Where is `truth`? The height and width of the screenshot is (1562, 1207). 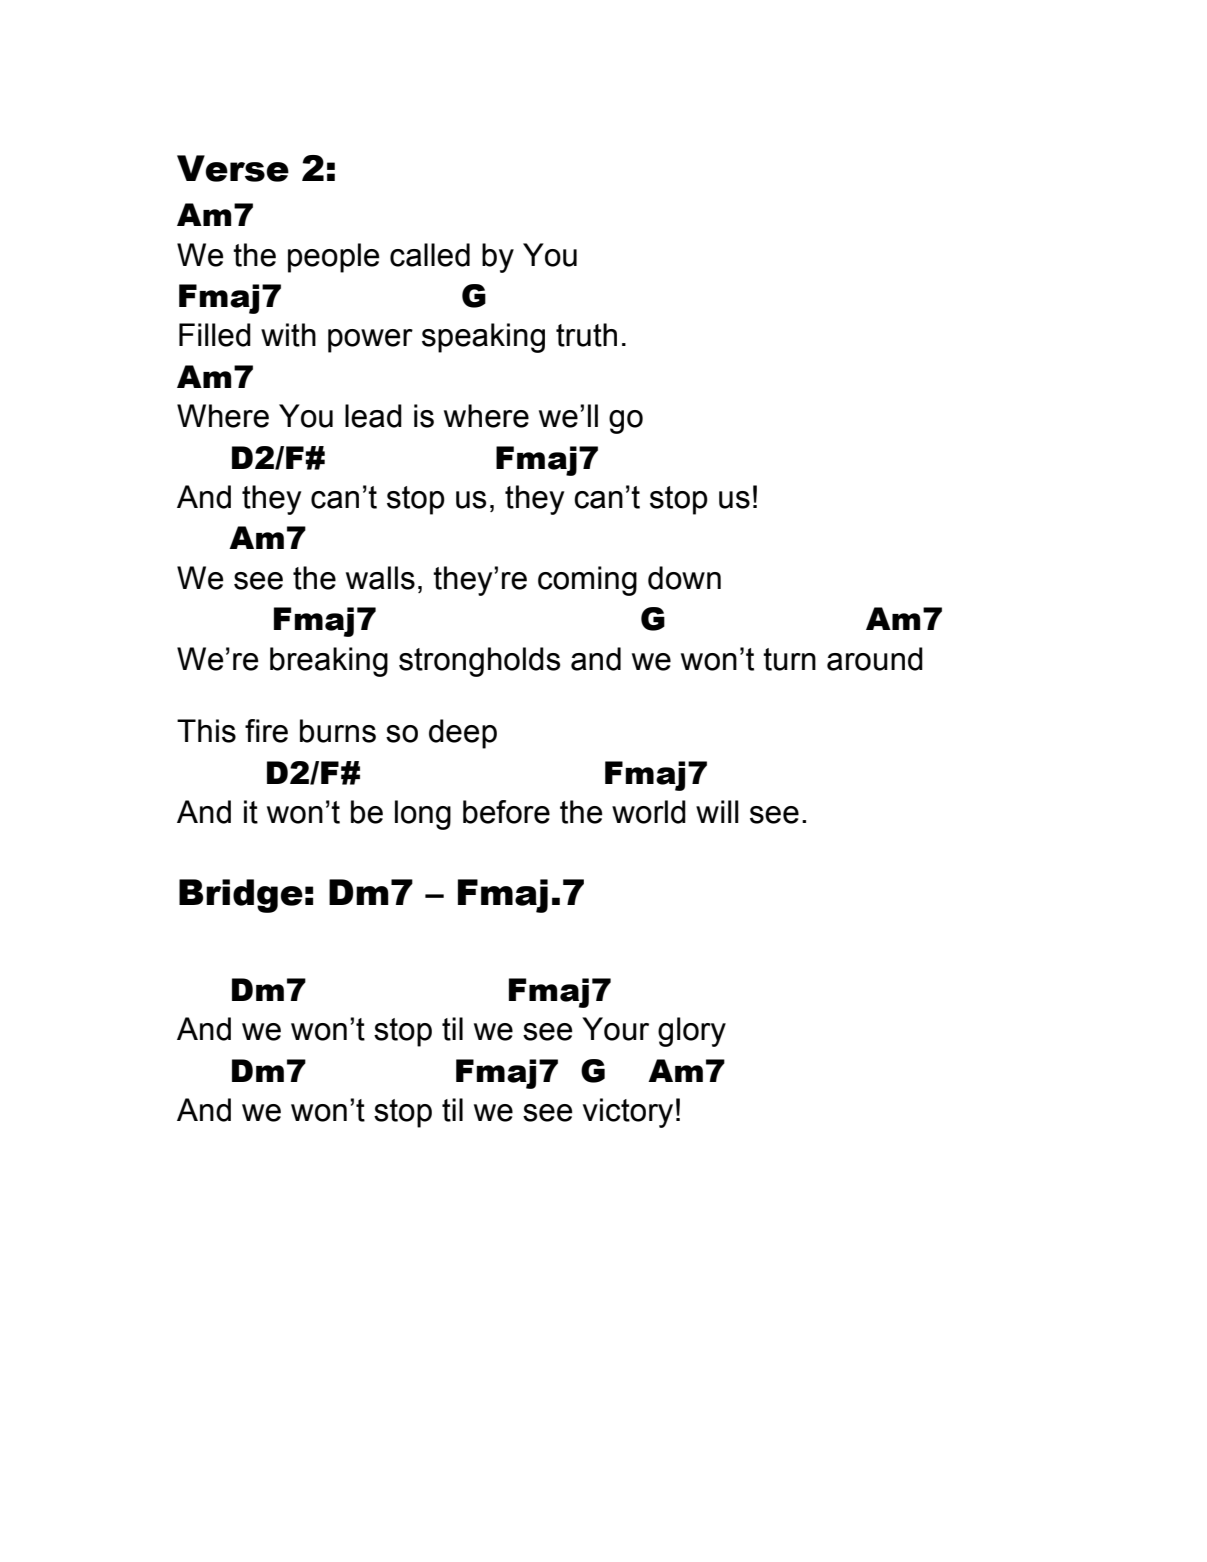 truth is located at coordinates (586, 335).
